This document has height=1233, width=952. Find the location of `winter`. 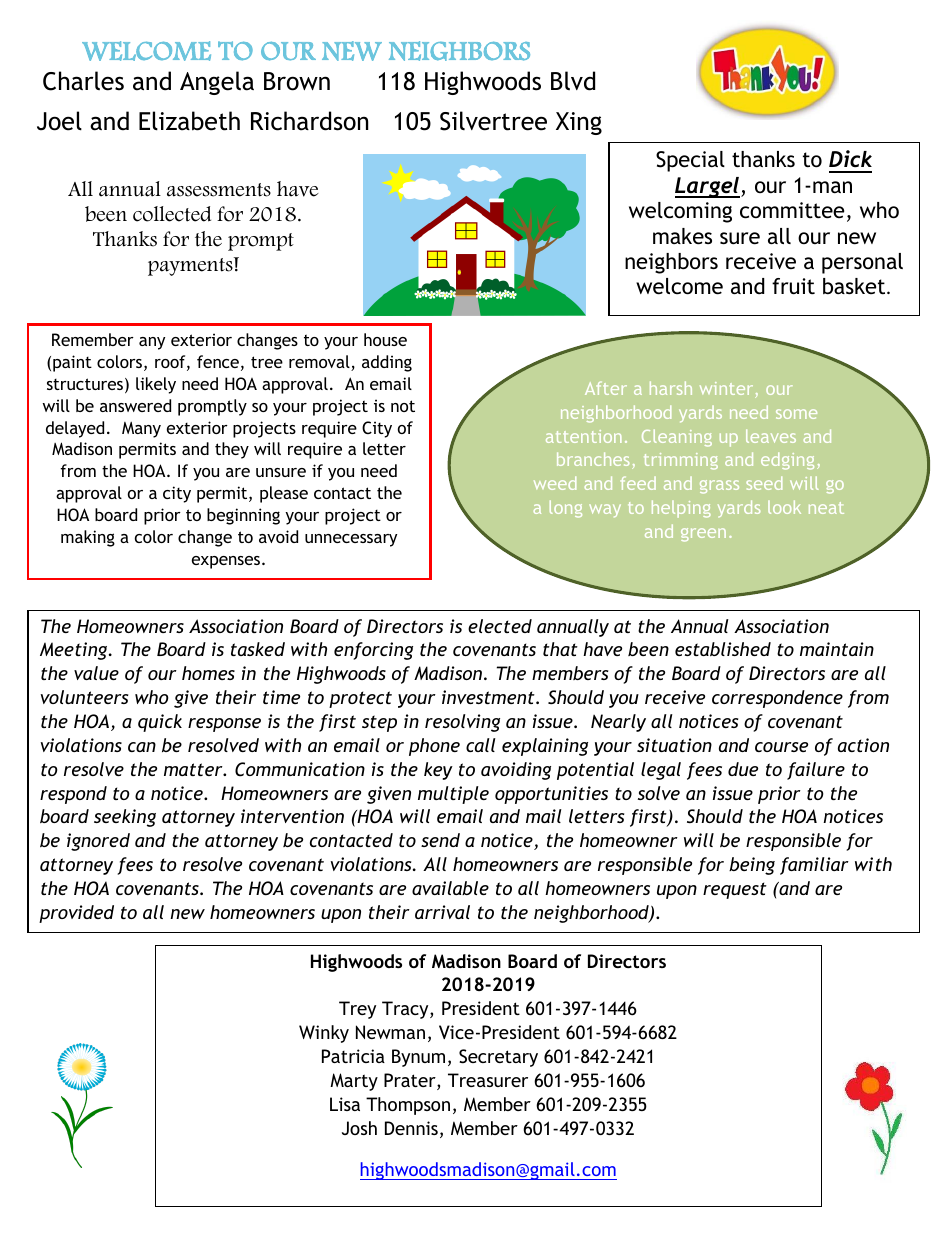

winter is located at coordinates (728, 390).
